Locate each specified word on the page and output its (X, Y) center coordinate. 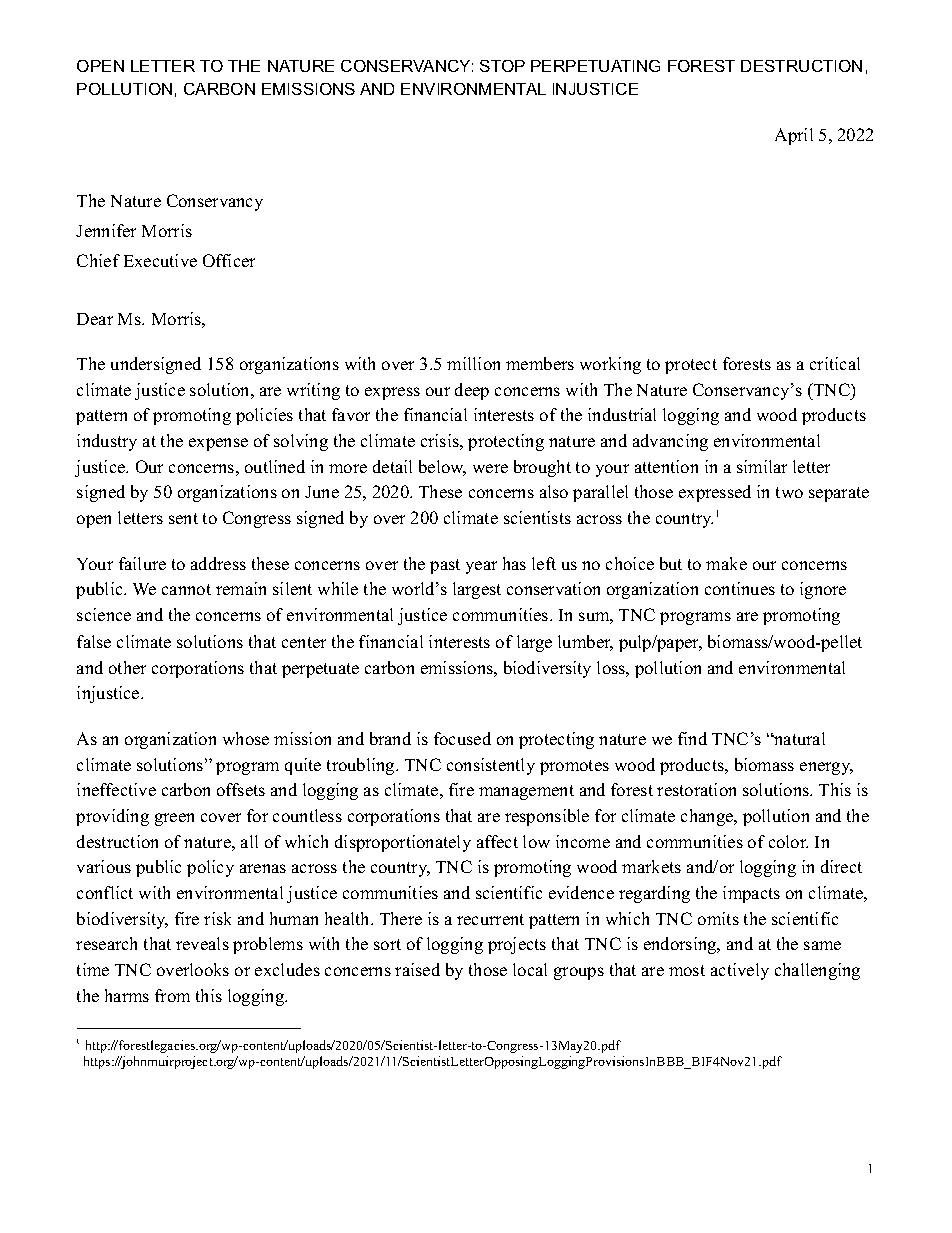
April (794, 136)
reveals (202, 943)
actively (740, 971)
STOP (502, 66)
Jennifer (106, 230)
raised (417, 969)
